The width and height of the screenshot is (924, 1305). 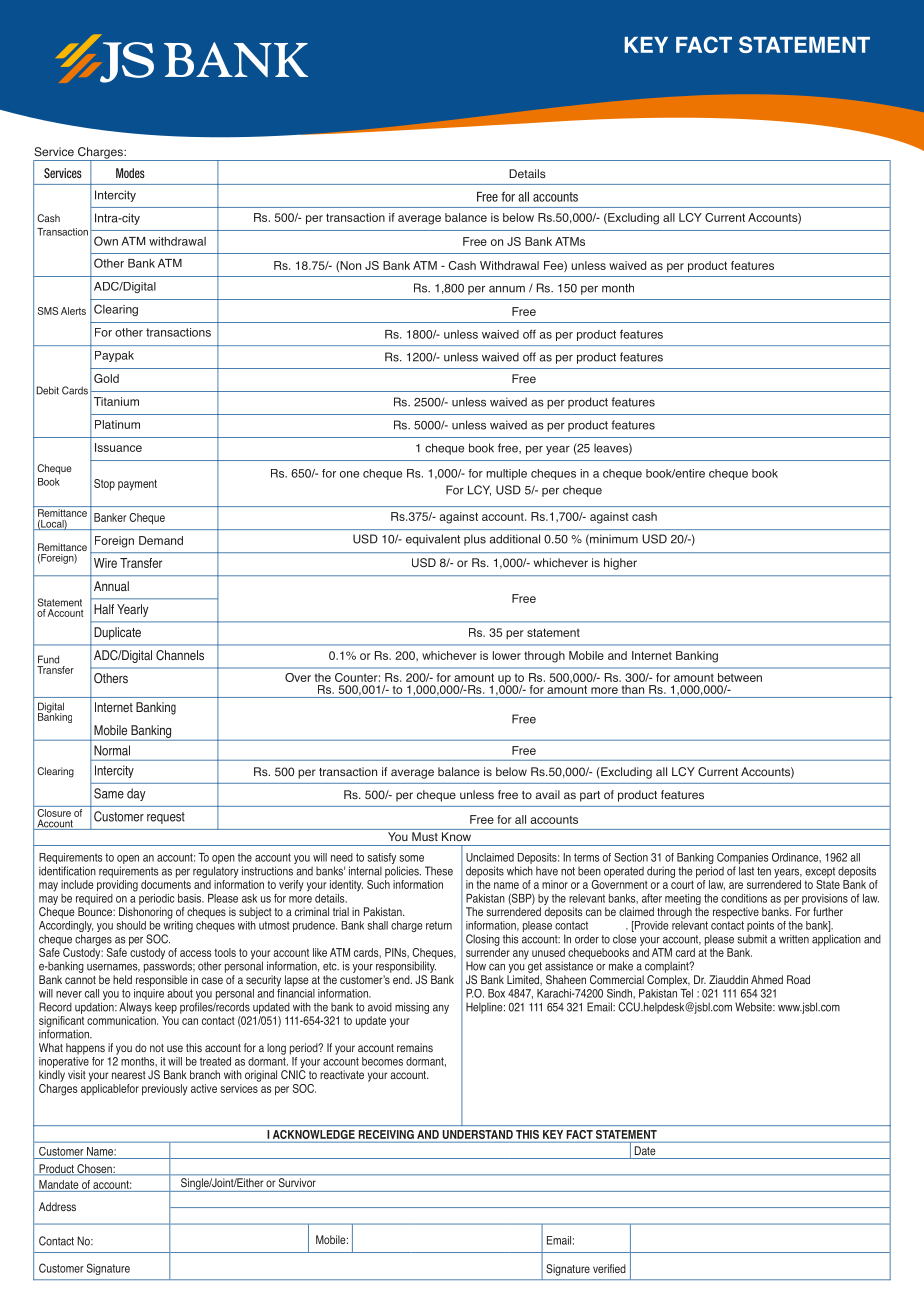 What do you see at coordinates (57, 1206) in the screenshot?
I see `Address` at bounding box center [57, 1206].
